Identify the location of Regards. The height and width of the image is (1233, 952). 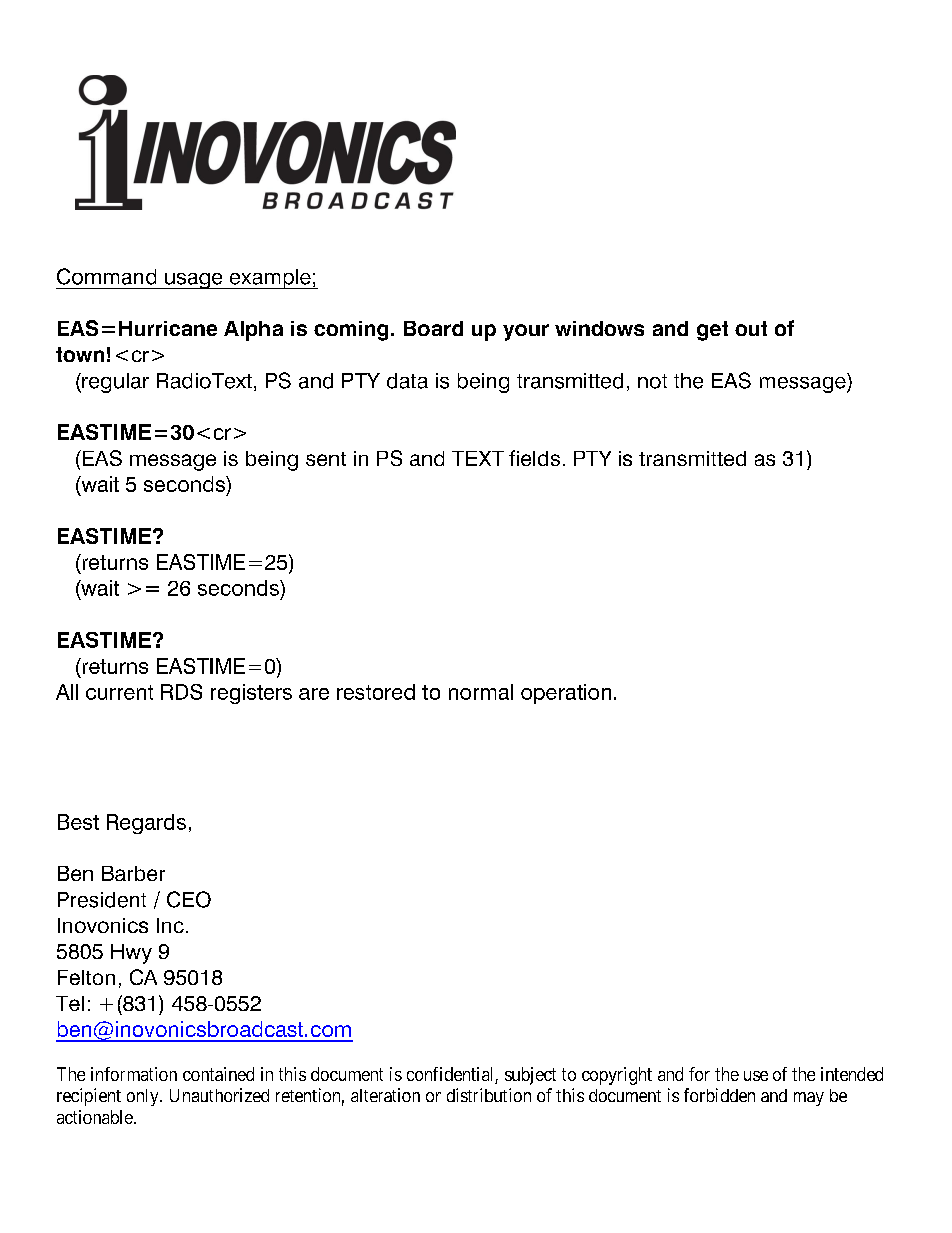
(146, 824).
